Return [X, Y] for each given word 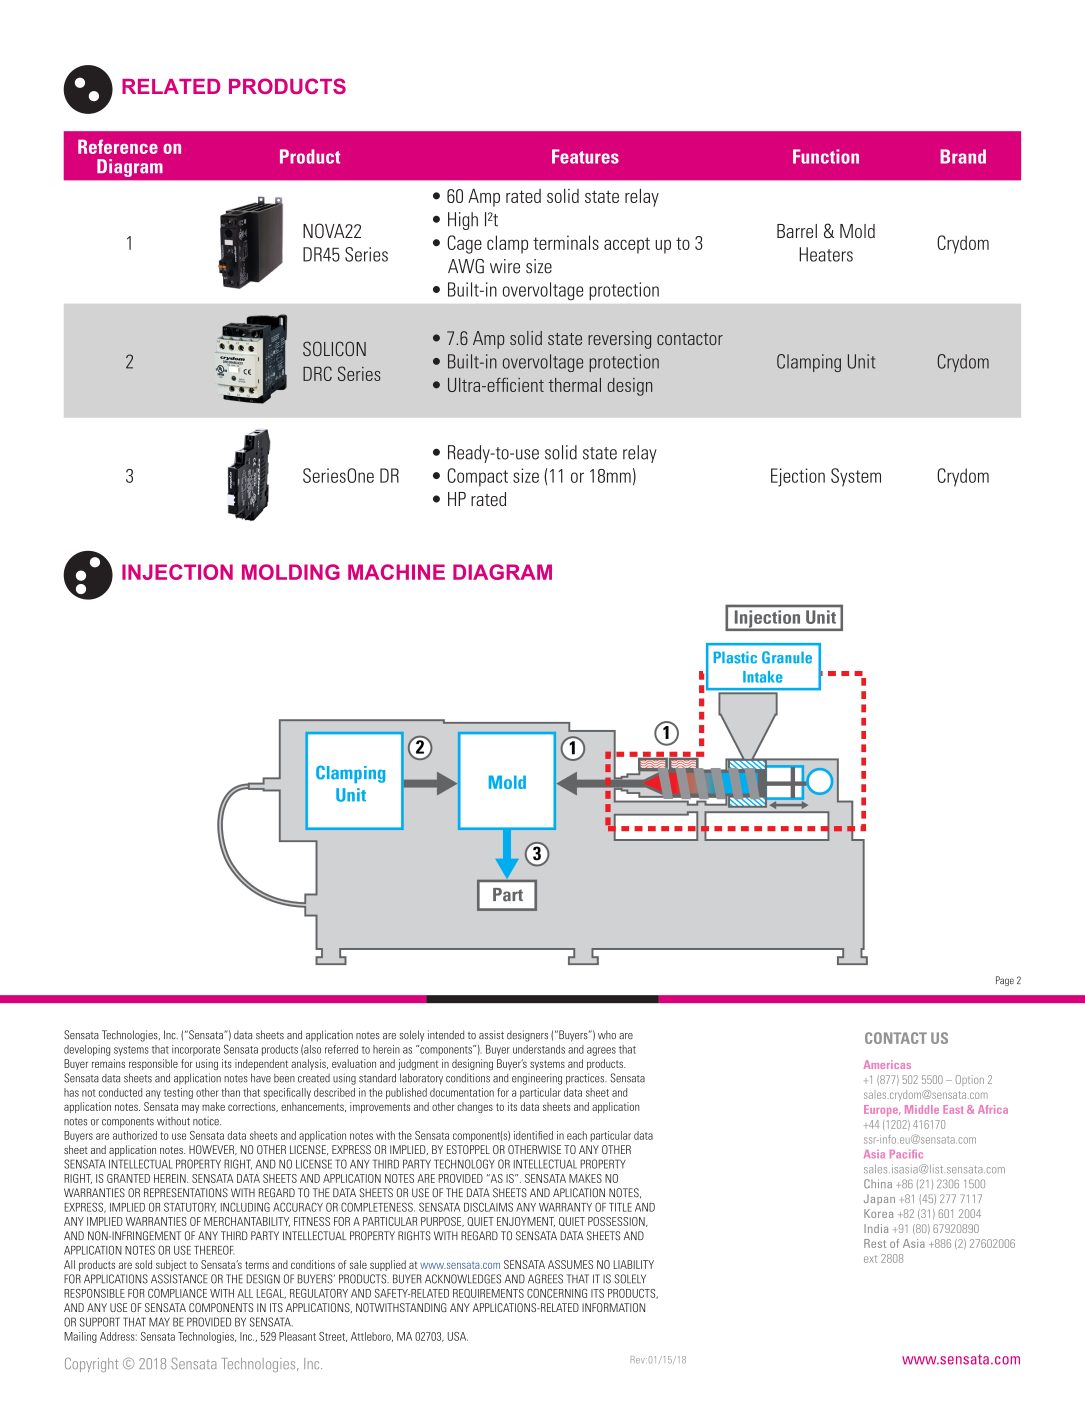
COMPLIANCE [177, 1293]
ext [870, 1259]
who [607, 1034]
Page [1005, 981]
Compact [477, 477]
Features [585, 156]
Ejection [798, 477]
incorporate [196, 1050]
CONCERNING [557, 1293]
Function [826, 156]
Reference [118, 146]
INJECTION [177, 572]
